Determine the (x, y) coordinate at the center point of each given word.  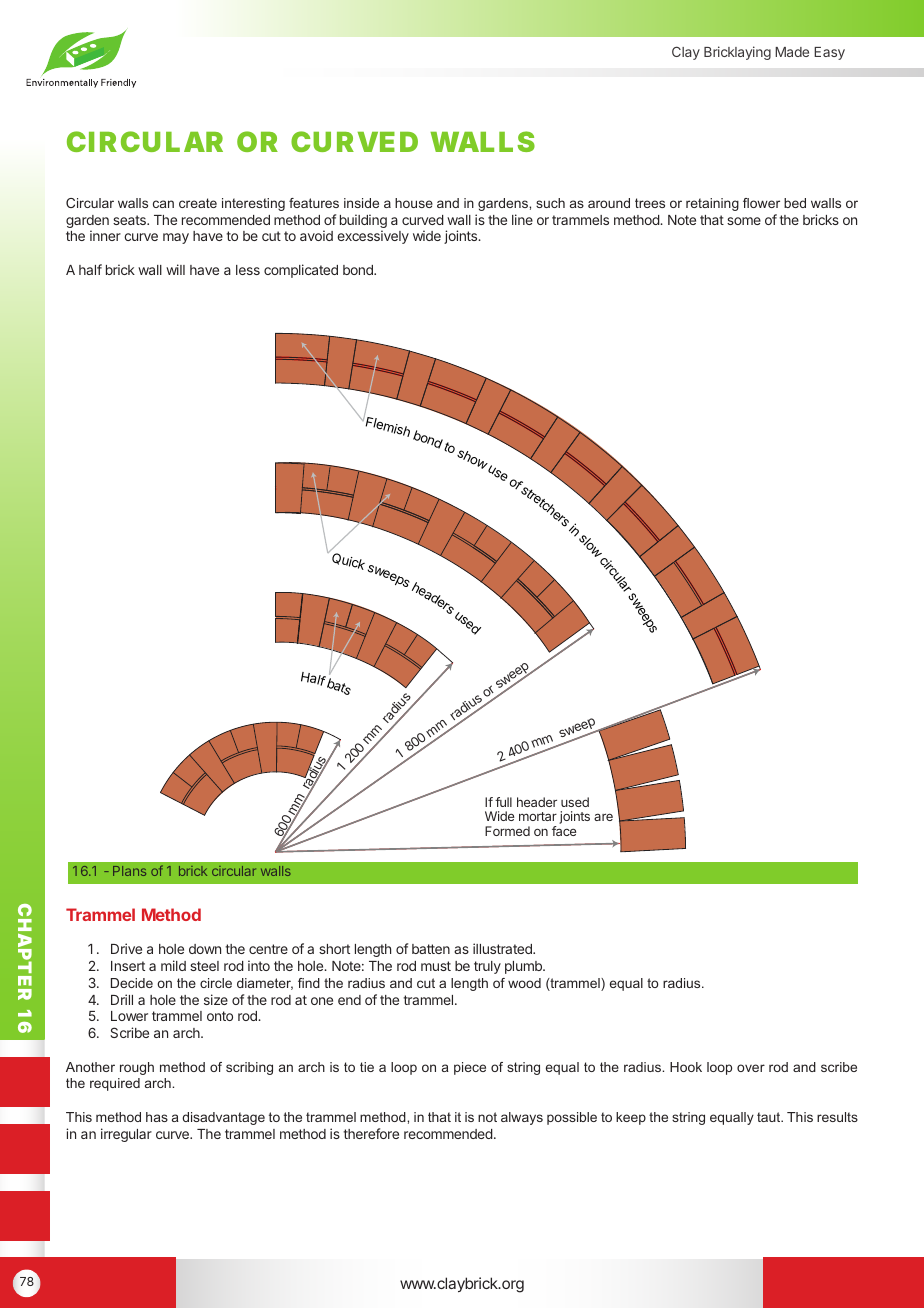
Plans (129, 871)
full (503, 802)
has (157, 1117)
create (198, 203)
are (603, 817)
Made (792, 52)
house (414, 203)
